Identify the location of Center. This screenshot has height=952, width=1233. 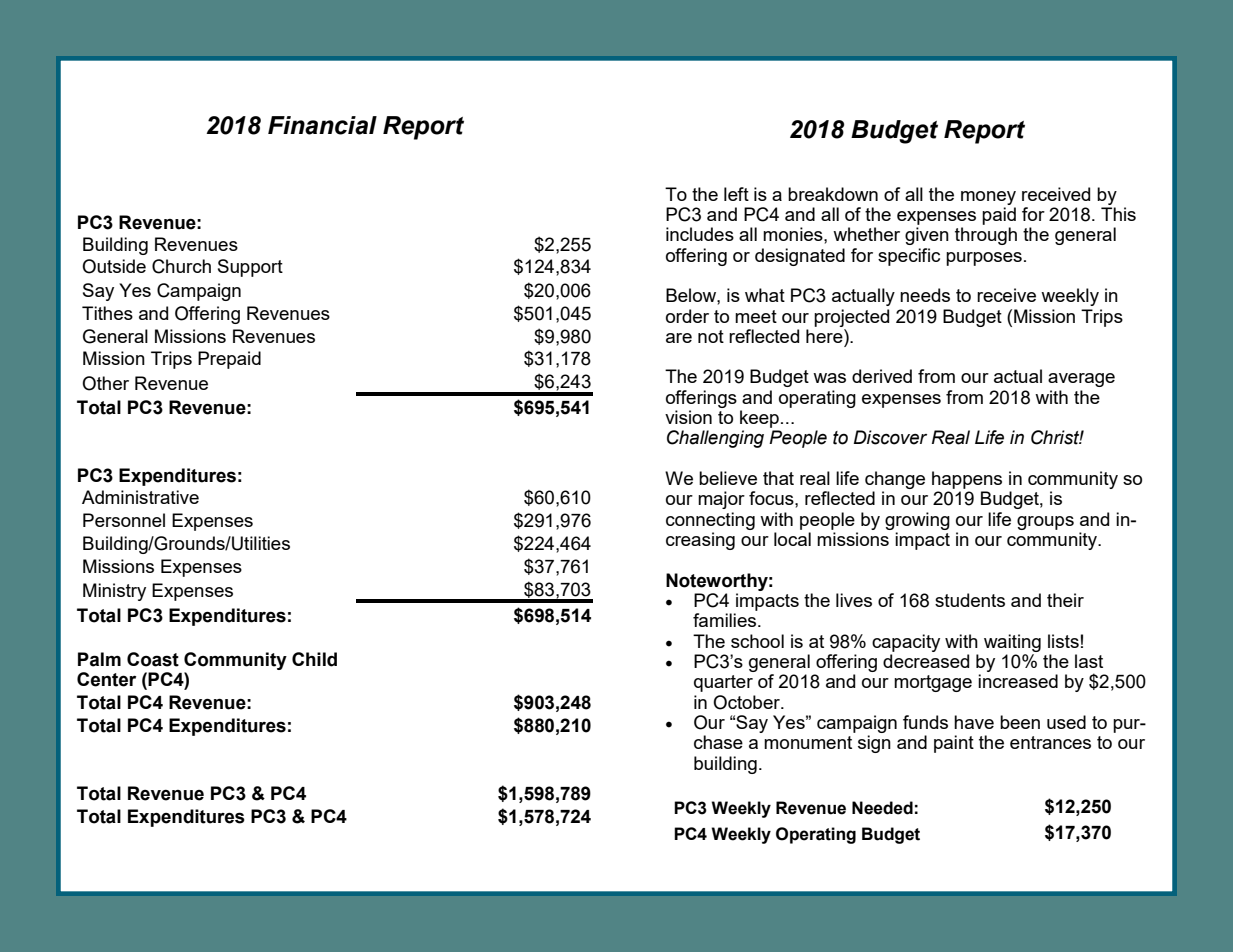
(106, 679).
